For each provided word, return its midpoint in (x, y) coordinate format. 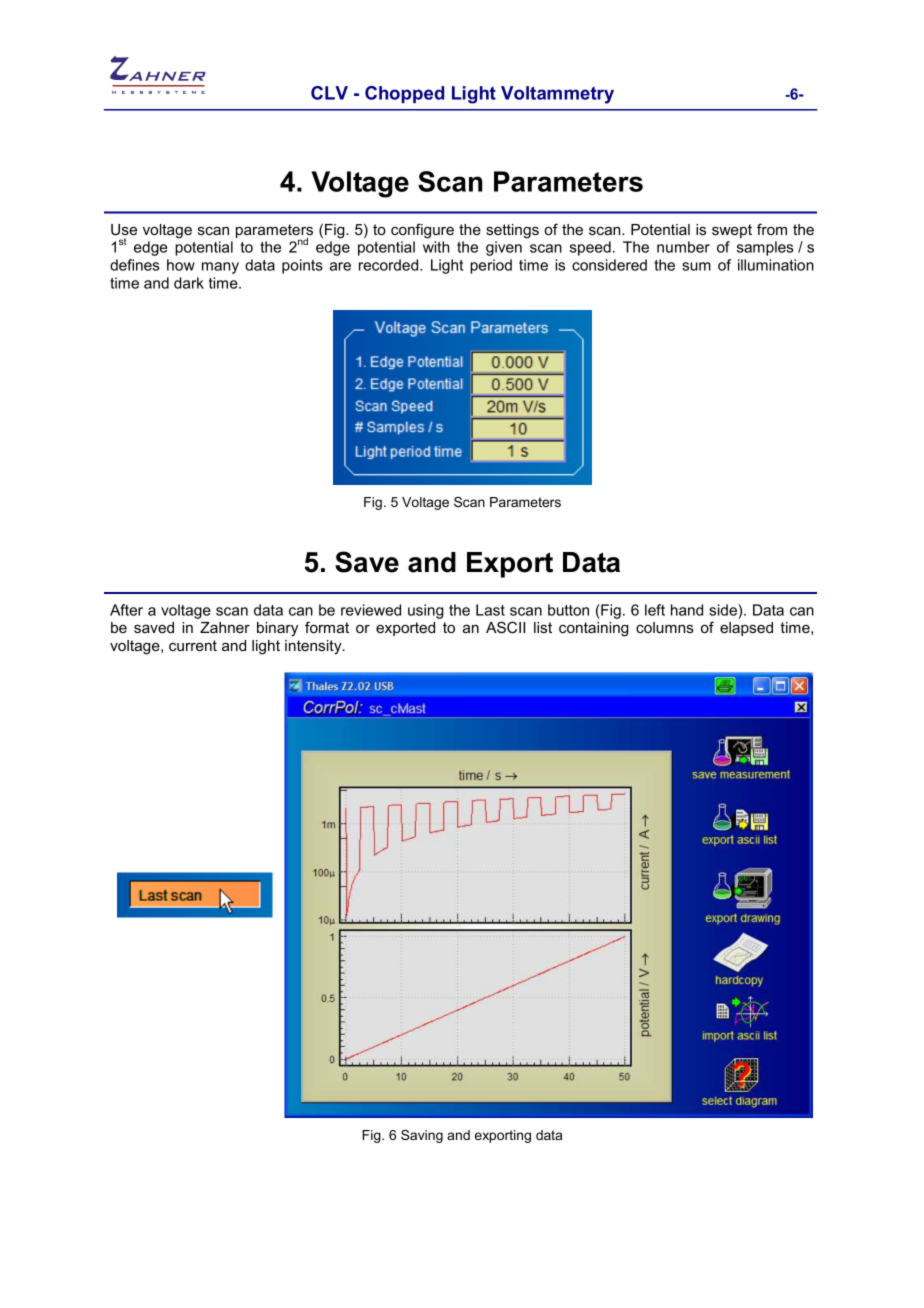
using (425, 611)
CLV (329, 93)
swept (732, 231)
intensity (314, 647)
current (193, 645)
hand (687, 610)
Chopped (404, 94)
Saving (422, 1136)
